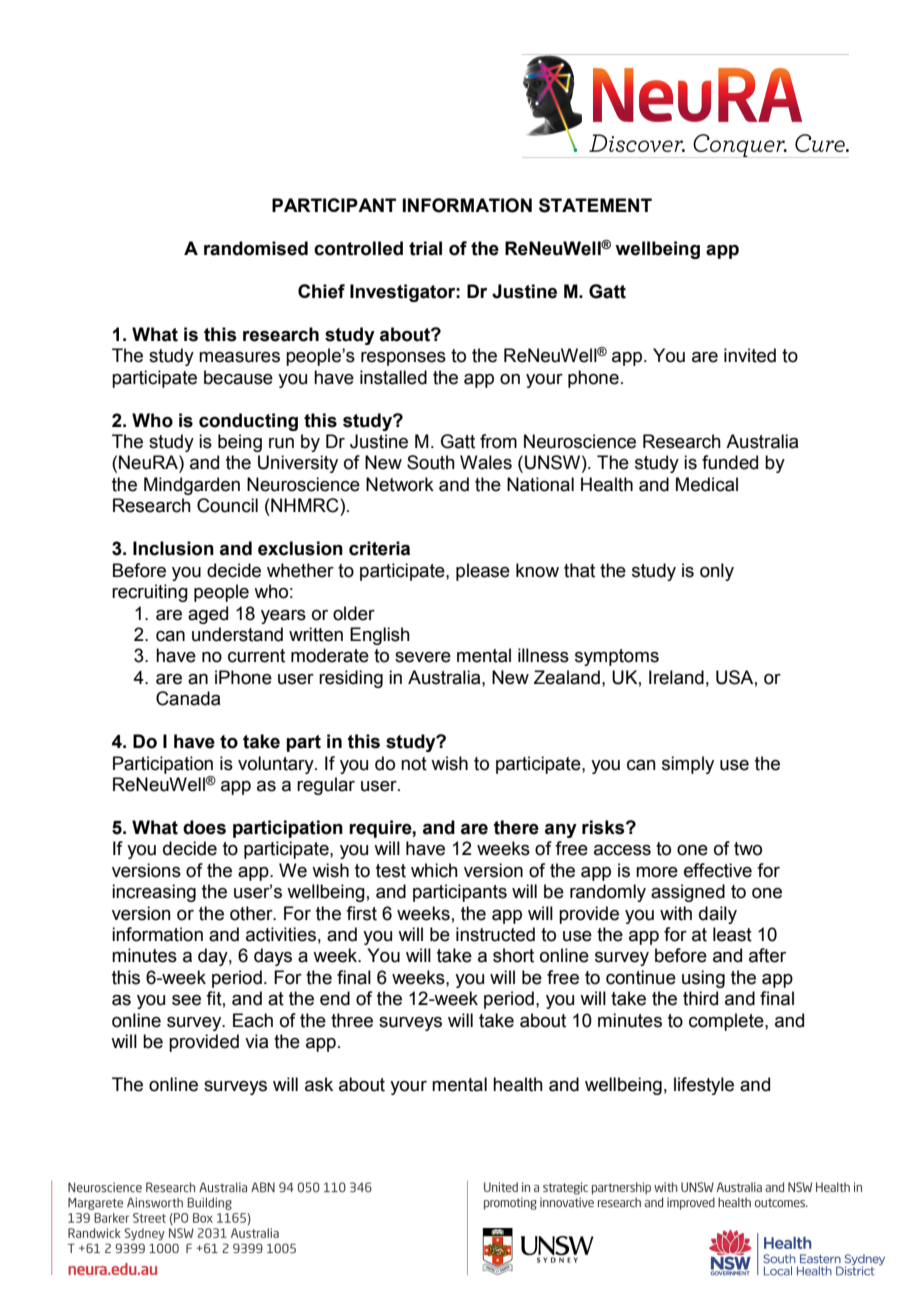 This page has height=1308, width=924. What do you see at coordinates (730, 462) in the page?
I see `funded` at bounding box center [730, 462].
